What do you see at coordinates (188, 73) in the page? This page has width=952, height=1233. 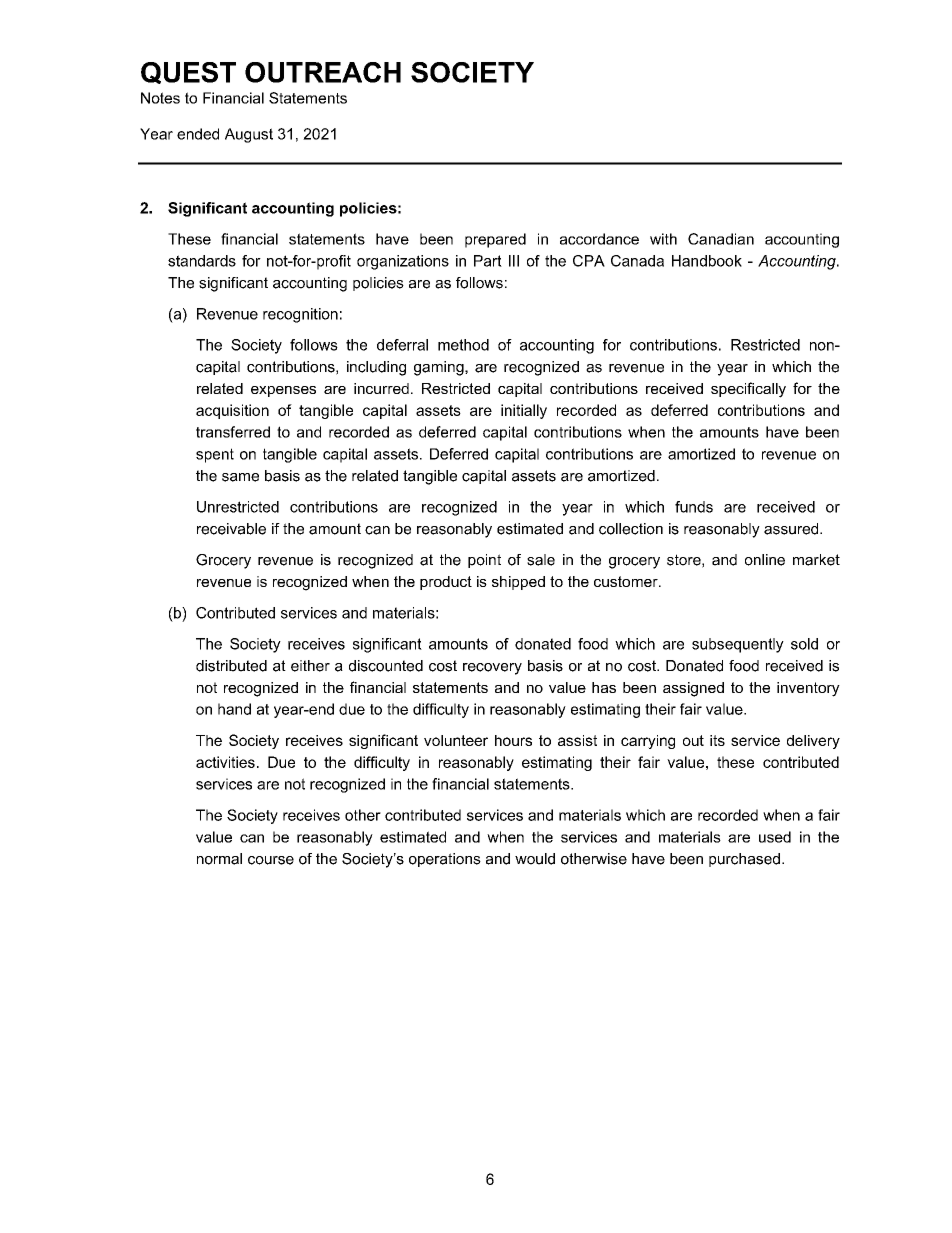 I see `QUEST` at bounding box center [188, 73].
